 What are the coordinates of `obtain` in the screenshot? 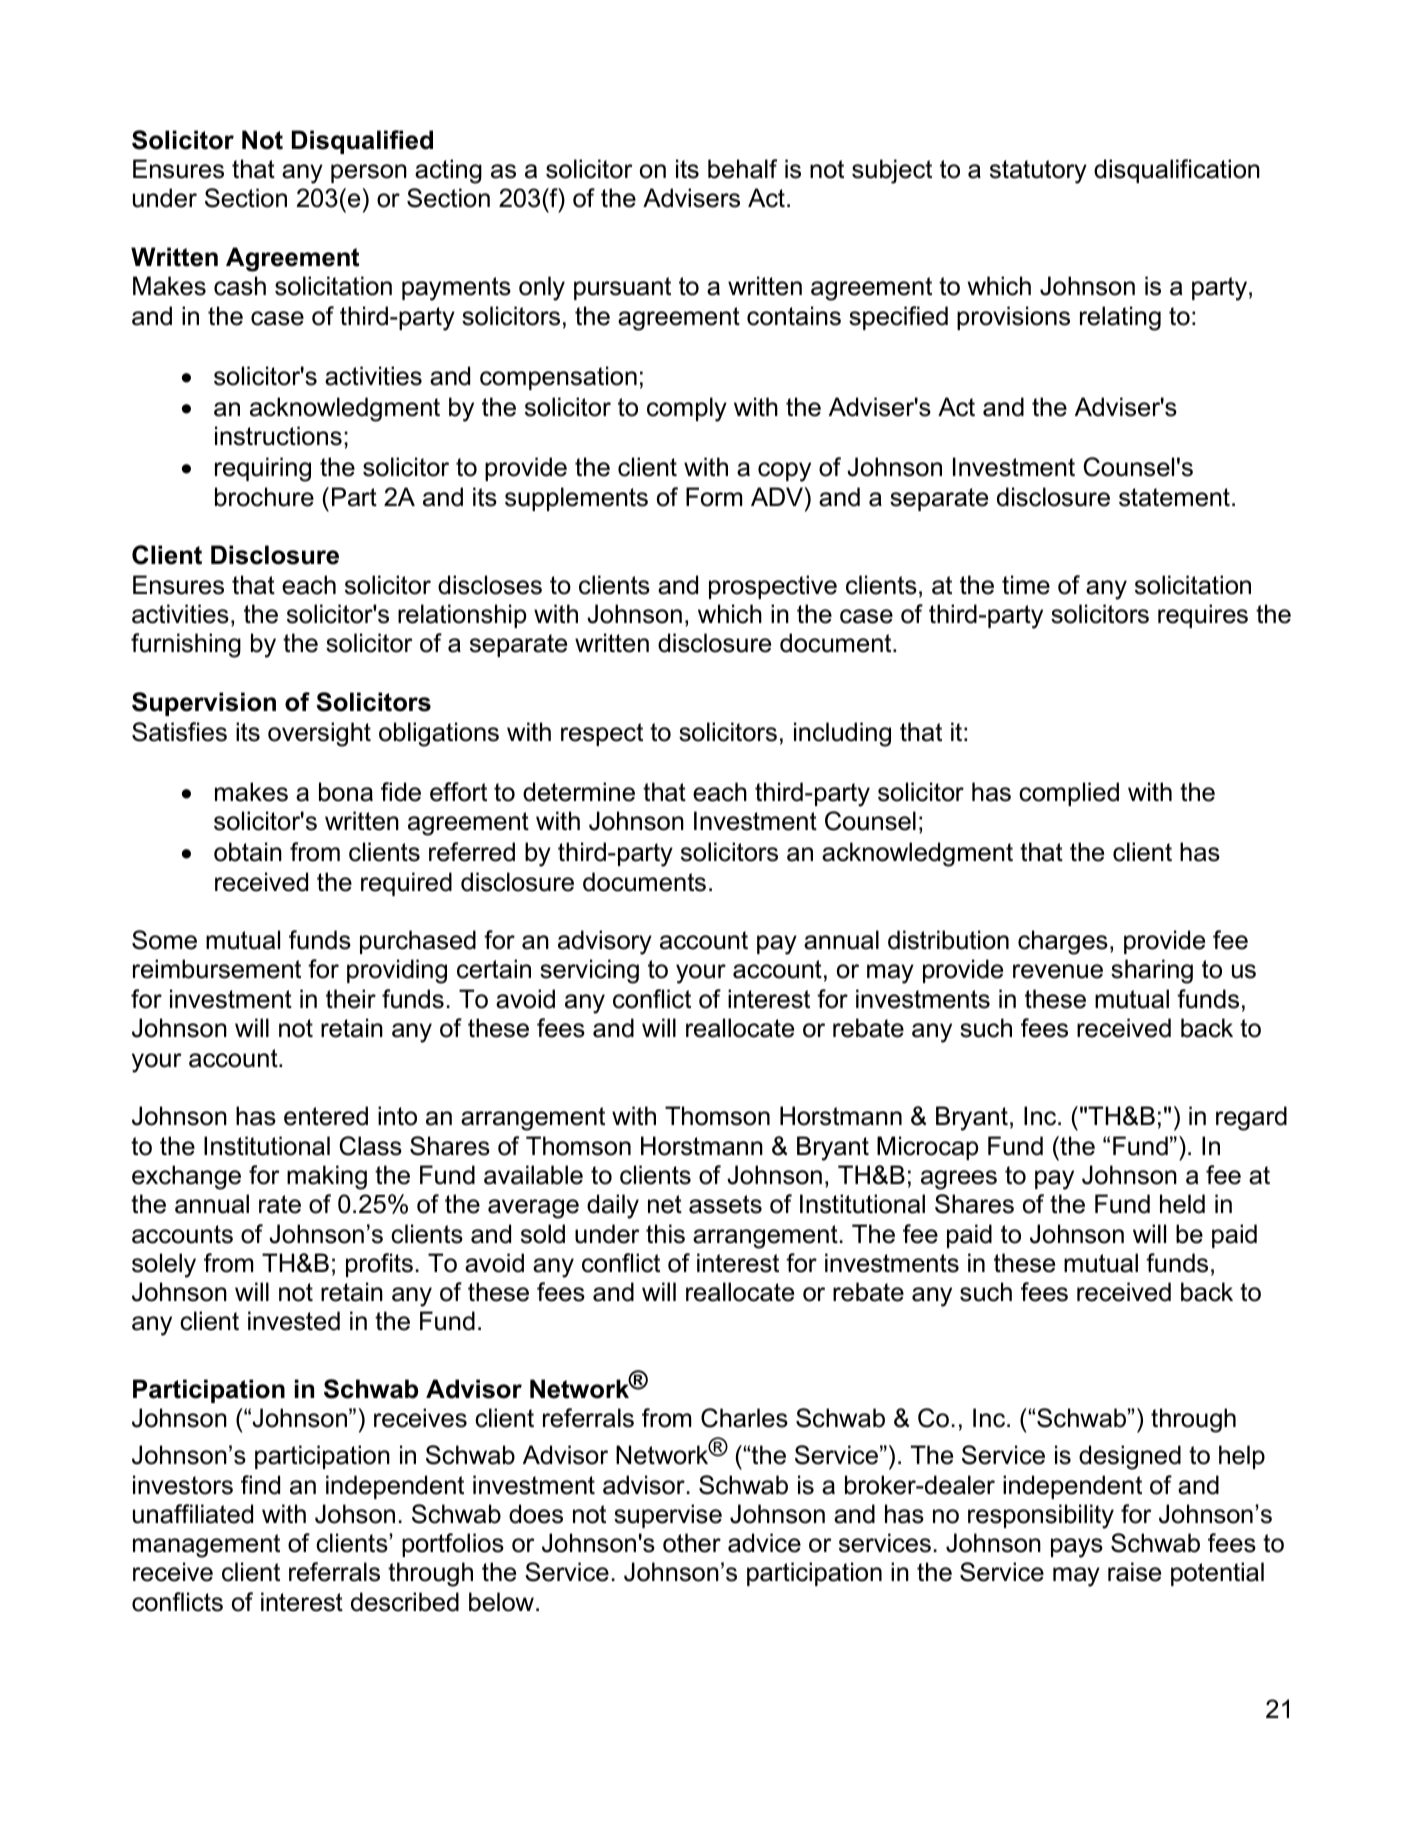 It's located at (248, 852).
